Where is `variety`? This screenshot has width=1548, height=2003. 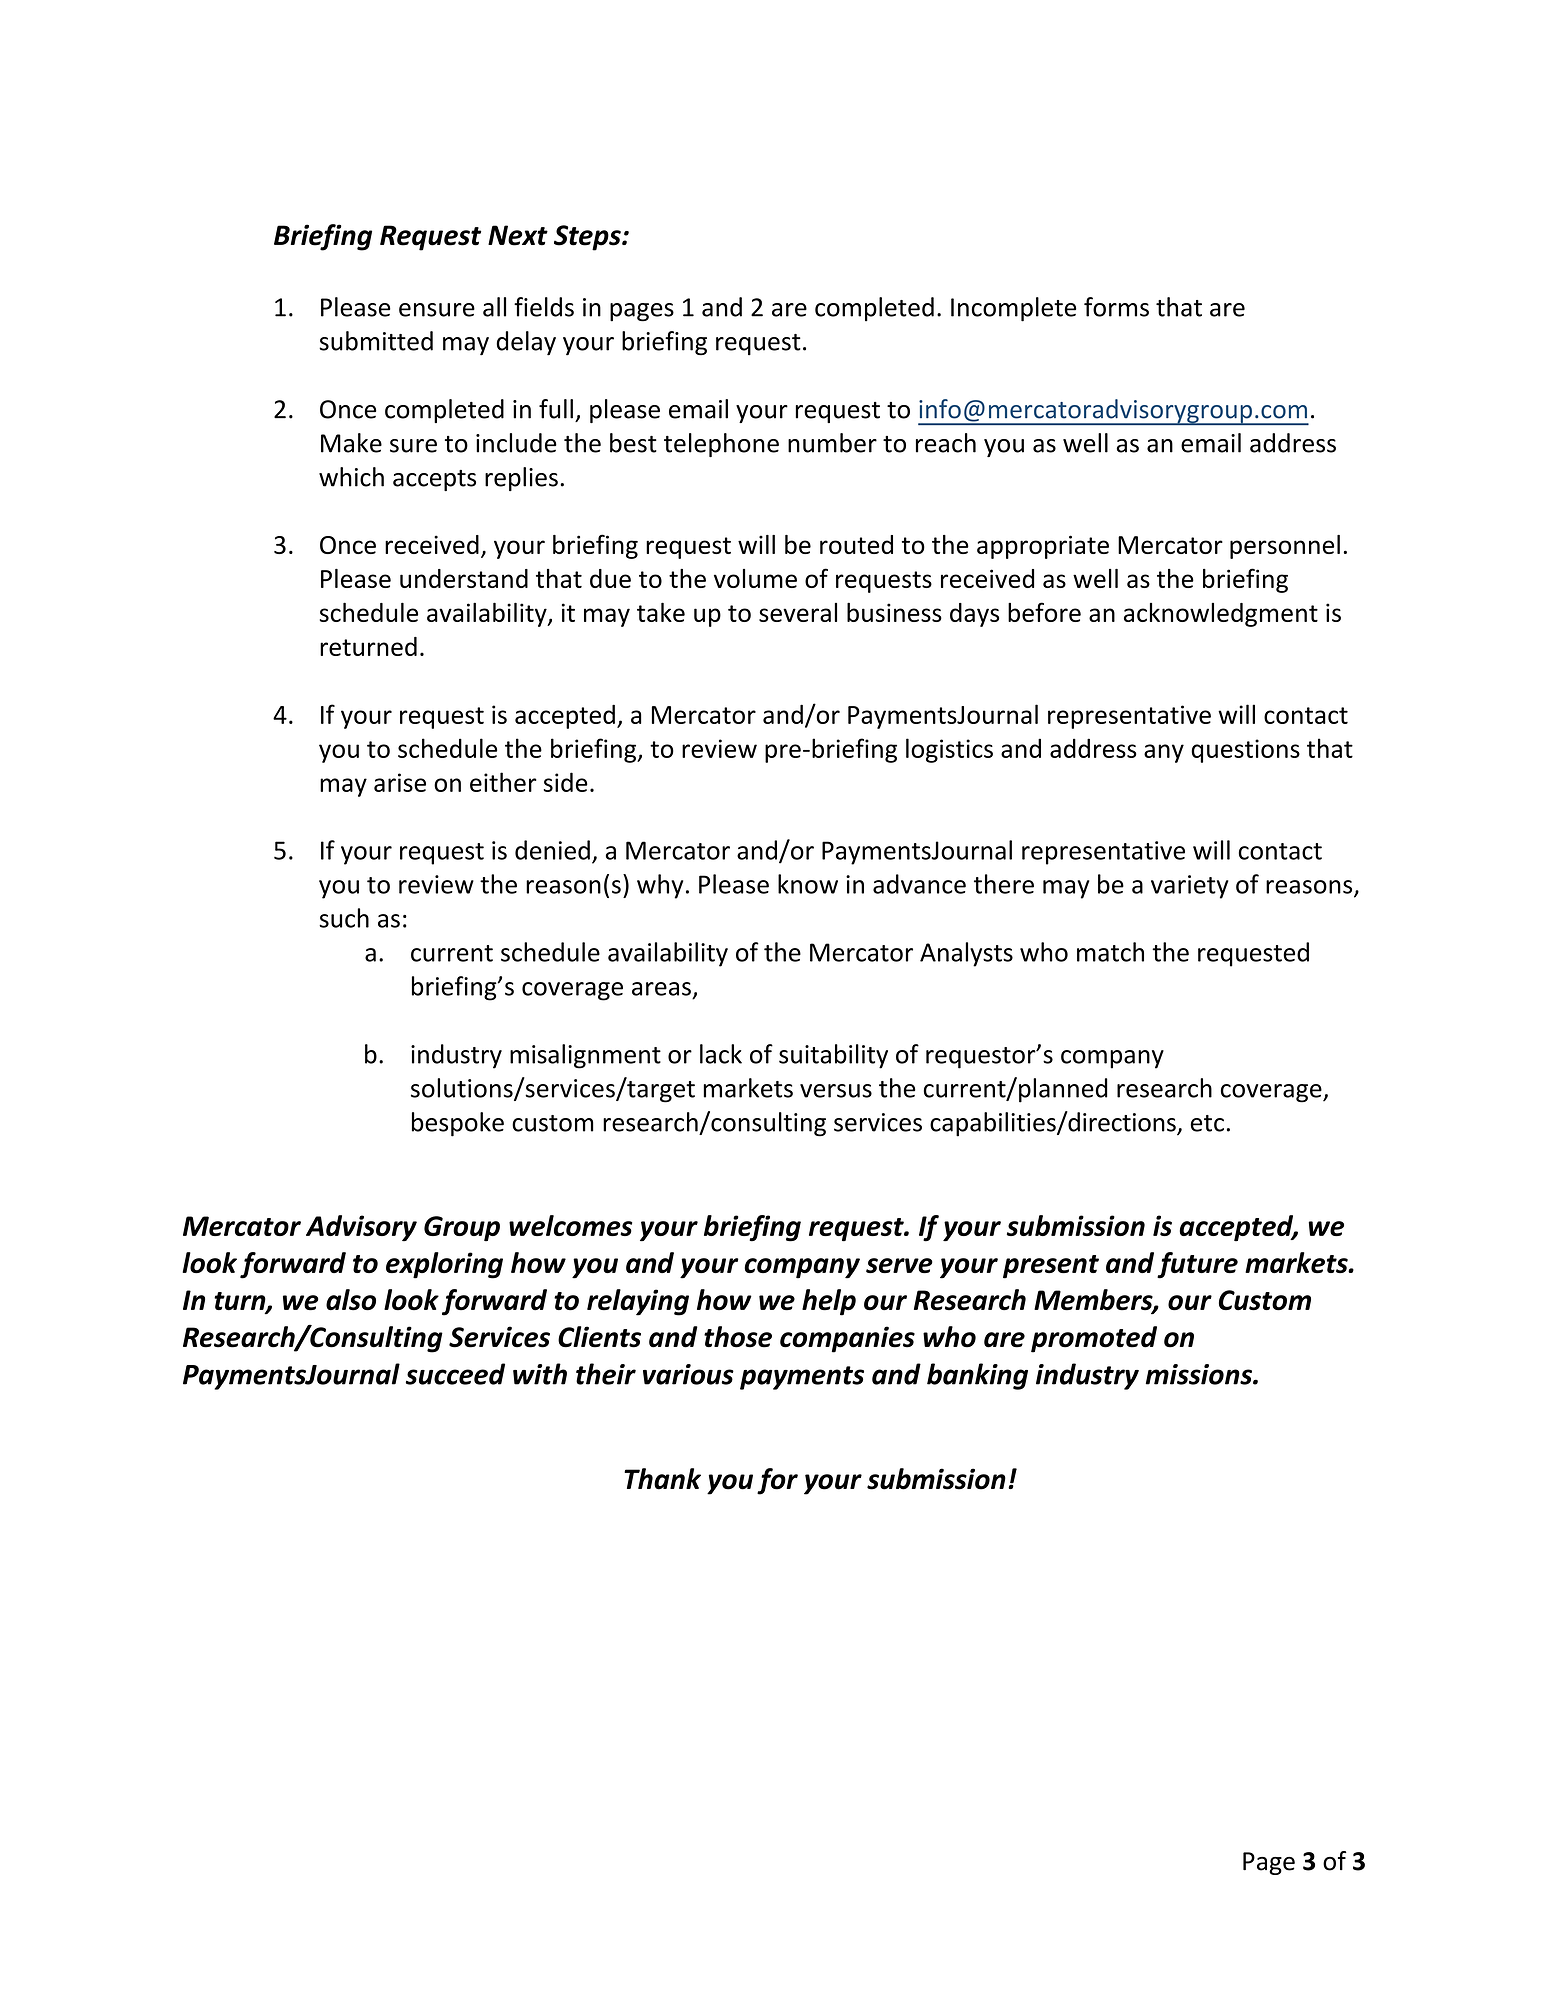 variety is located at coordinates (1190, 887).
